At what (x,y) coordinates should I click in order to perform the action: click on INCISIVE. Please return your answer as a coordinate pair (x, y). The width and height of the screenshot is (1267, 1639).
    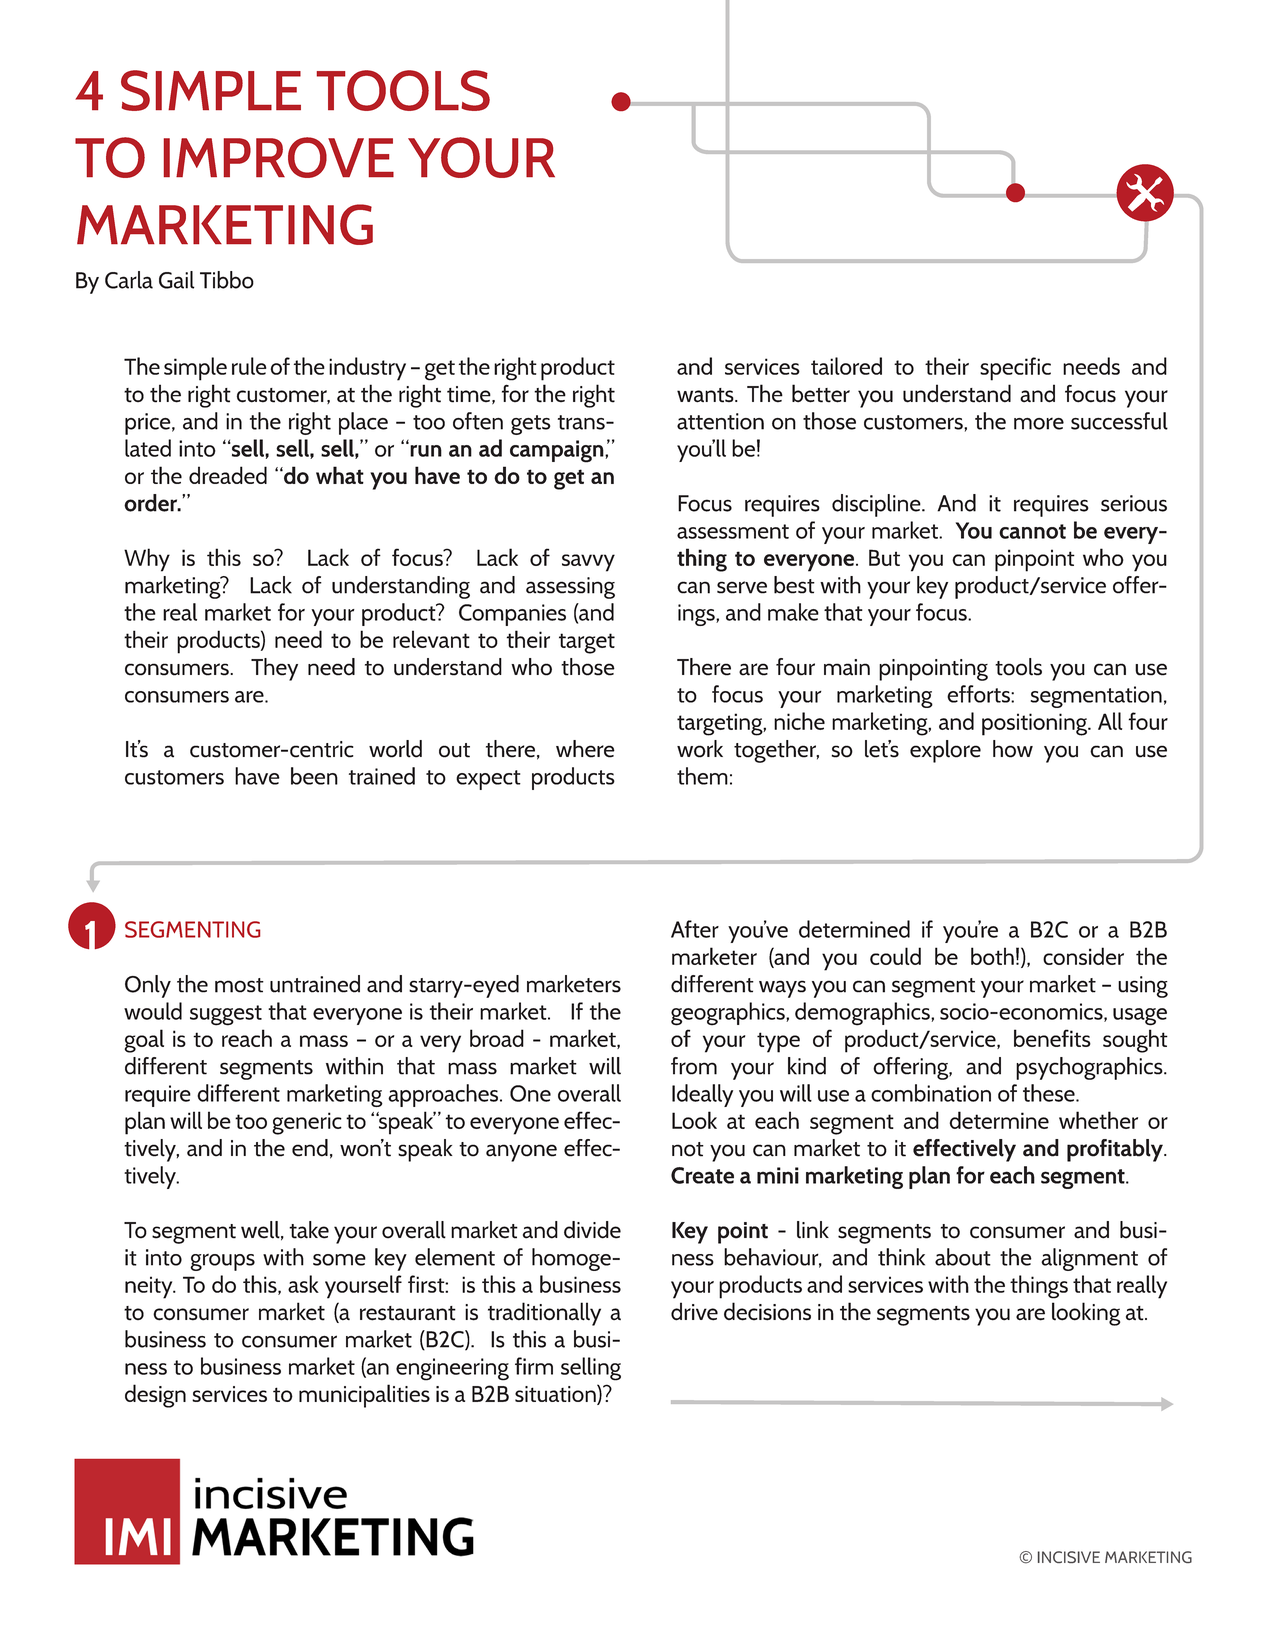
    Looking at the image, I should click on (1069, 1557).
